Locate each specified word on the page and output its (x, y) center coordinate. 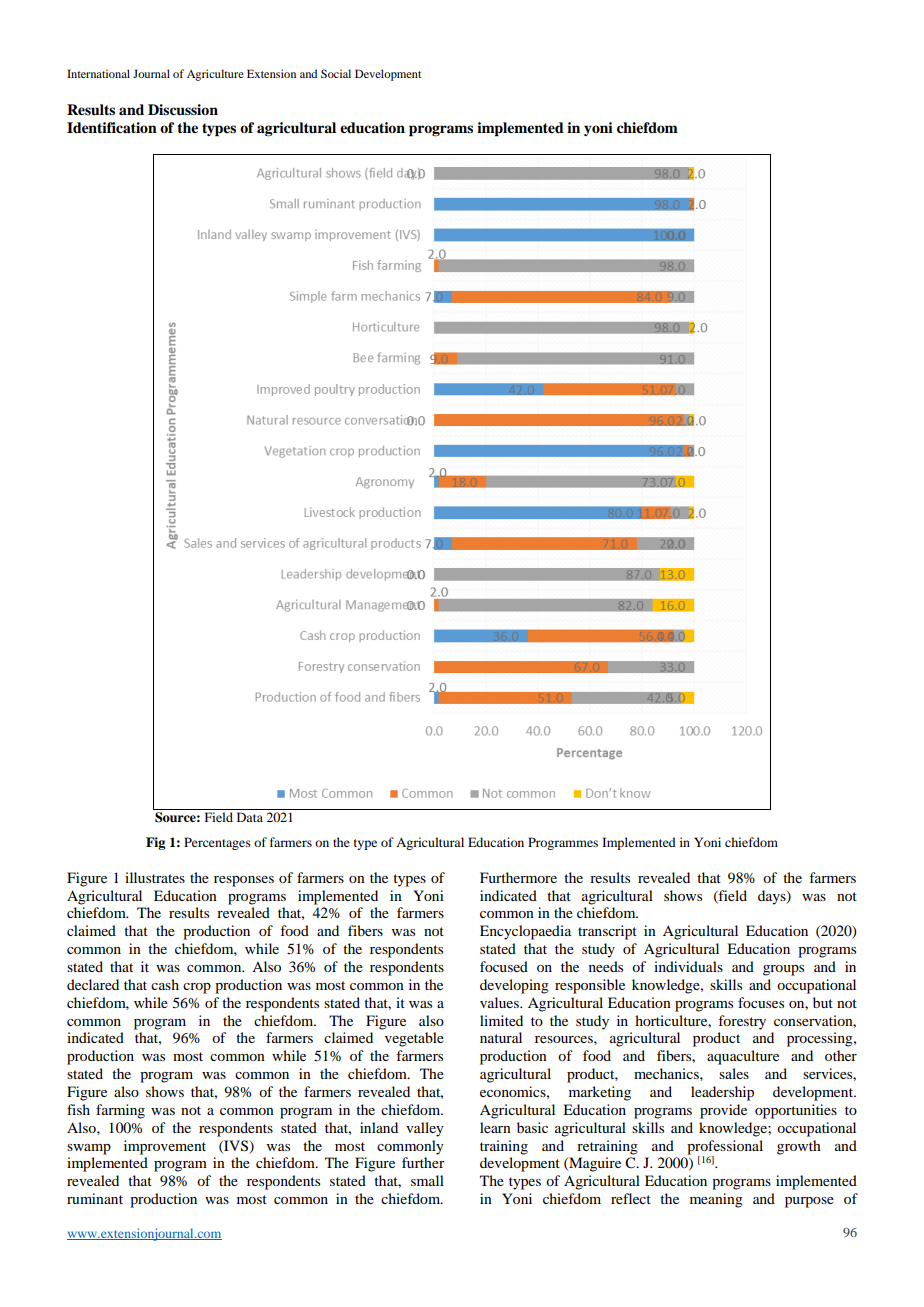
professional (725, 1147)
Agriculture (215, 75)
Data (250, 817)
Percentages (217, 843)
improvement (165, 1147)
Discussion (183, 110)
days (773, 897)
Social (336, 73)
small (427, 1180)
